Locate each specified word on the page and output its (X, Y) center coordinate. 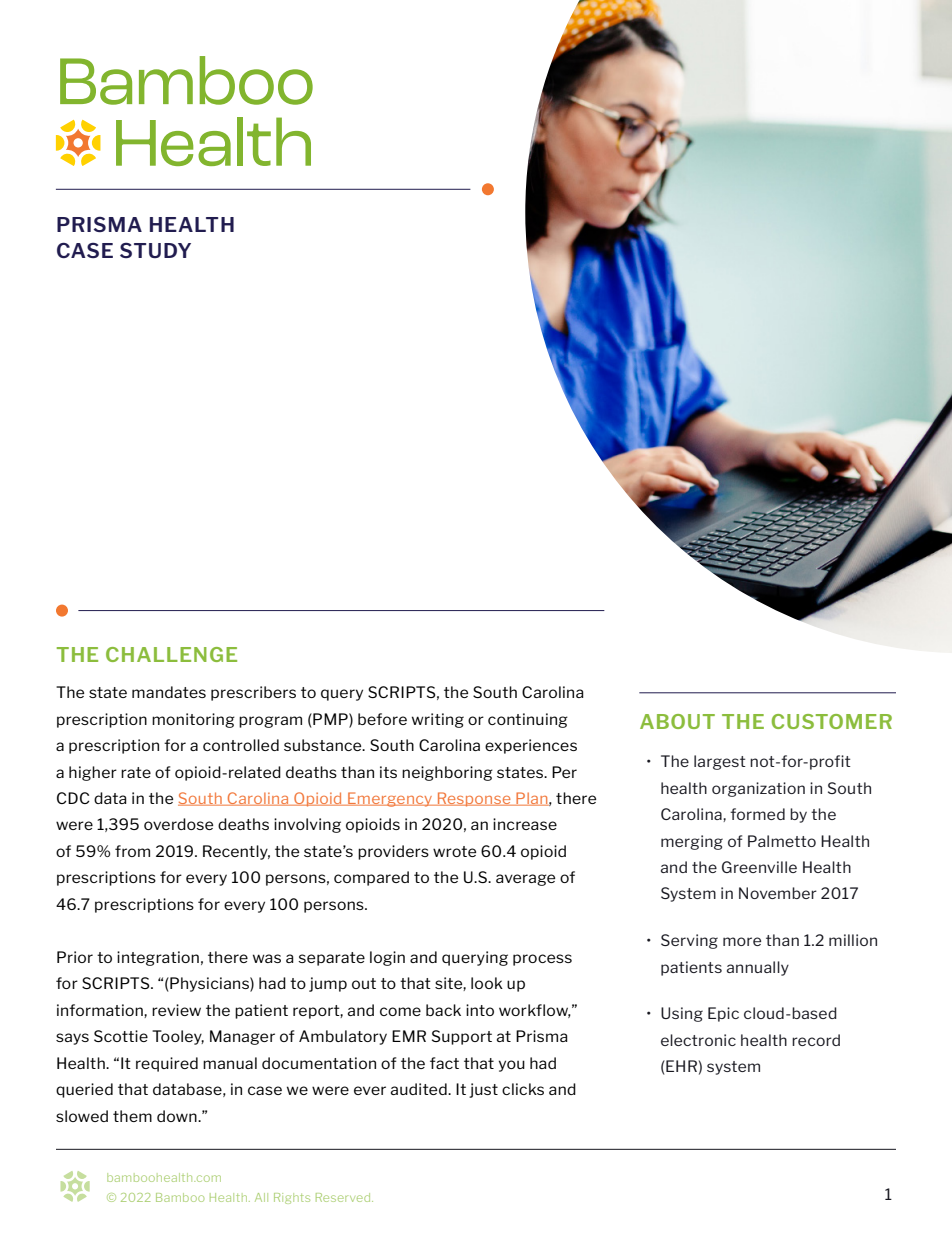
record (816, 1040)
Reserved (344, 1197)
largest (720, 762)
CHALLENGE (171, 654)
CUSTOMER (832, 721)
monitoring (193, 720)
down (178, 1116)
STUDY (155, 250)
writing (438, 720)
